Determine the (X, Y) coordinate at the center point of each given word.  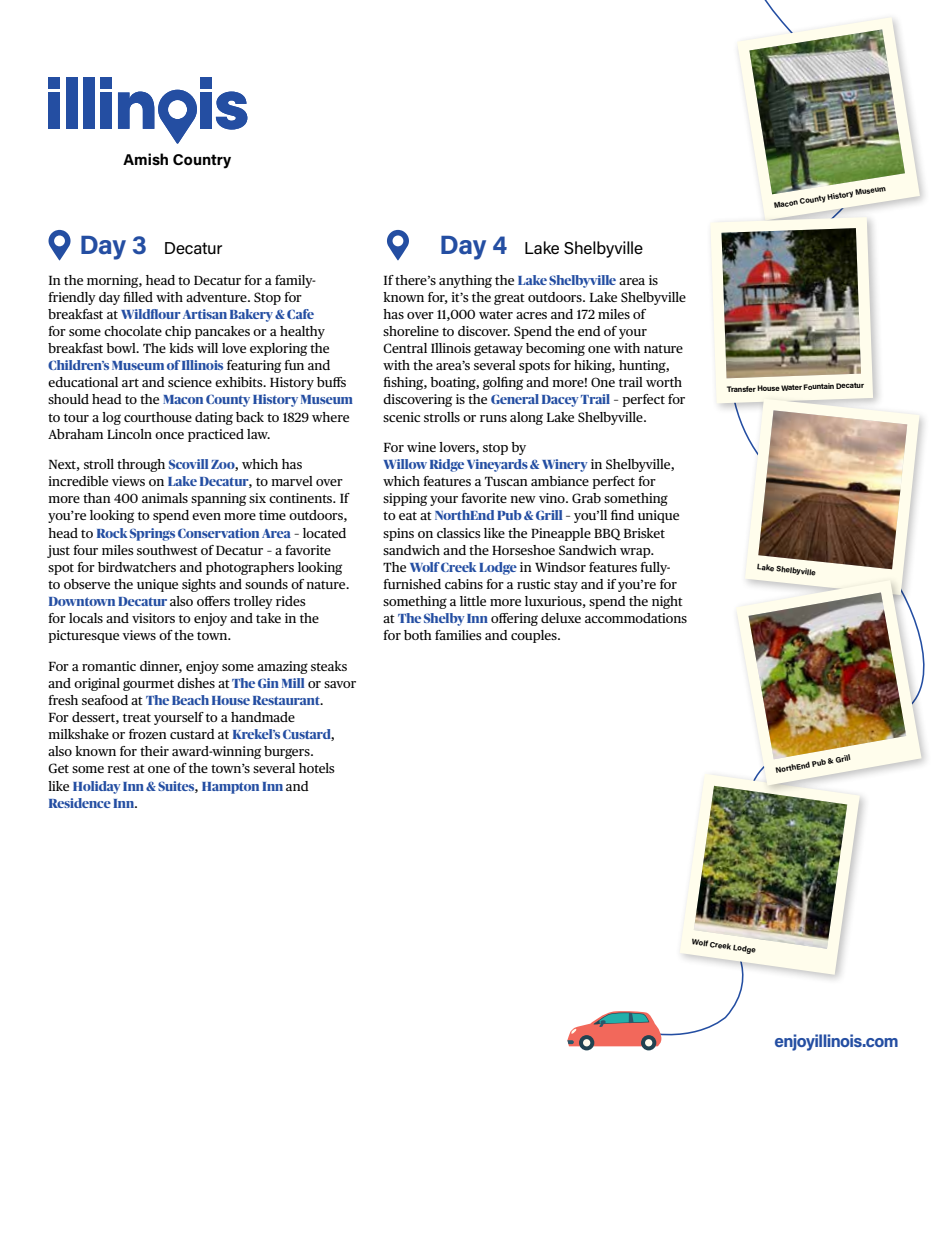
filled (138, 297)
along (526, 418)
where (330, 417)
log (111, 418)
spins (398, 534)
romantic (109, 666)
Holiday (97, 787)
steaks (329, 666)
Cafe (300, 314)
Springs (152, 534)
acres (531, 315)
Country (202, 161)
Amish (145, 159)
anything (465, 281)
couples (535, 636)
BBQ (607, 534)
